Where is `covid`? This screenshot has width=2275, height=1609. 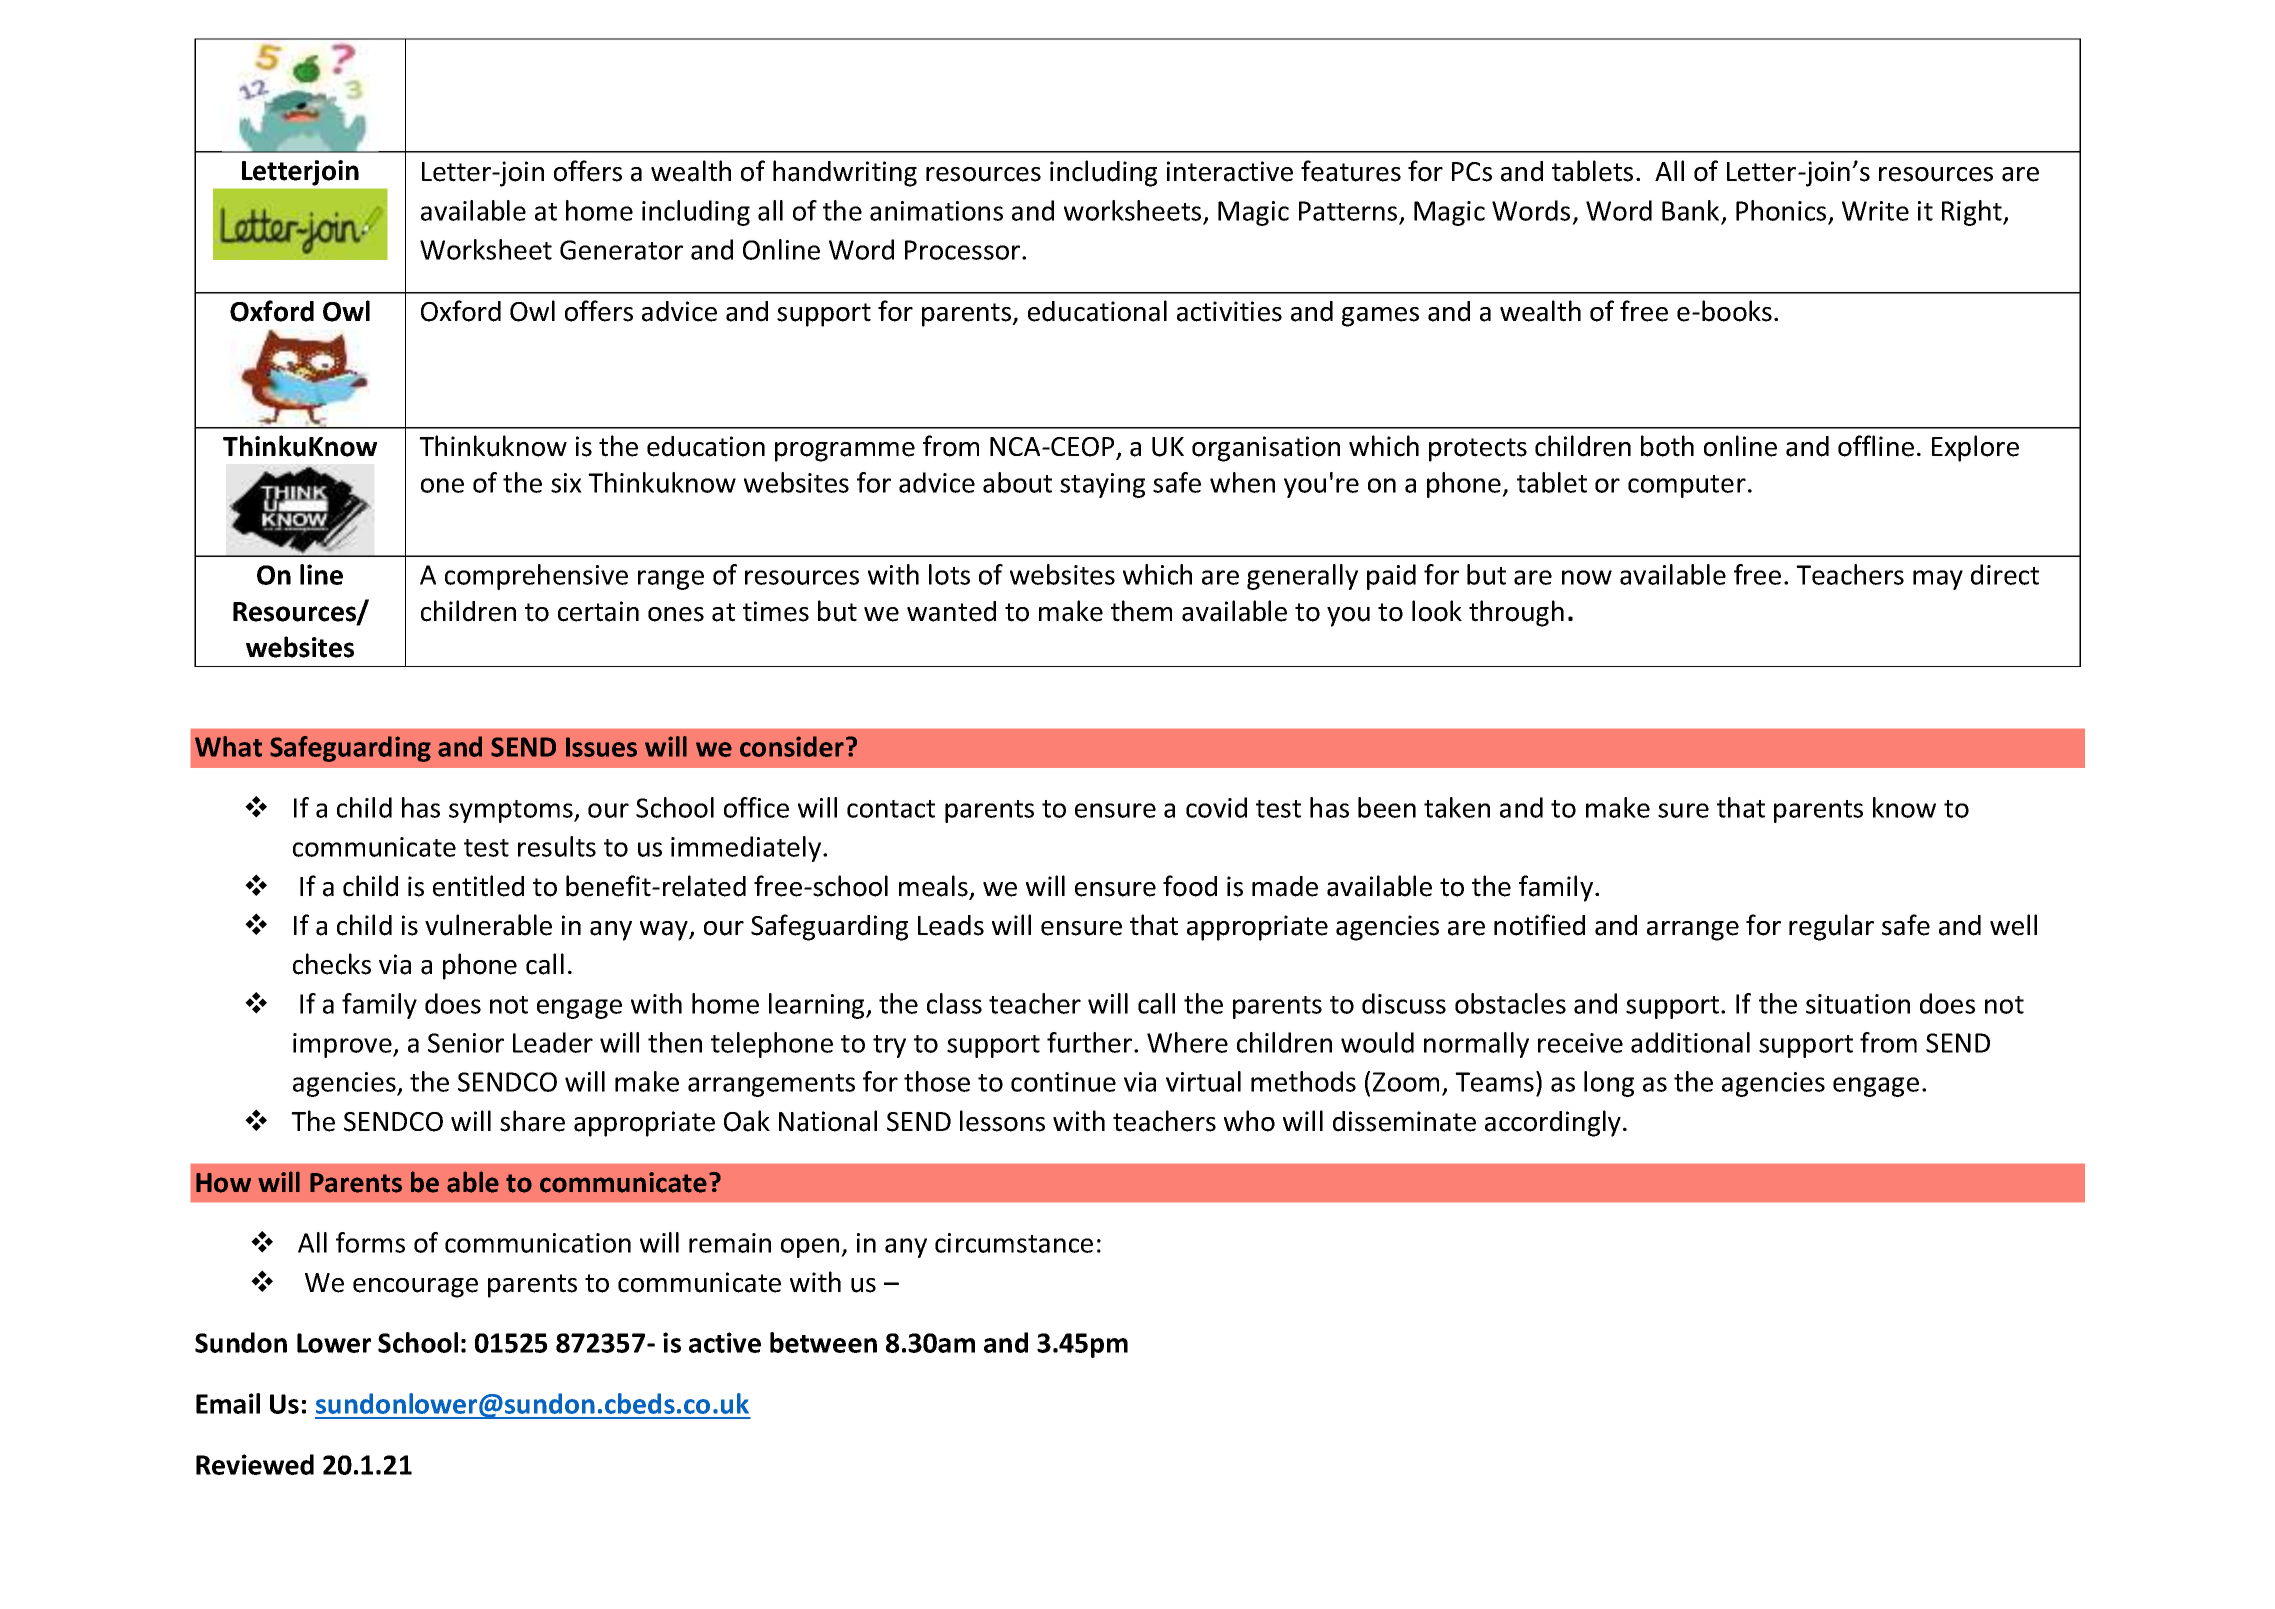 covid is located at coordinates (1216, 807).
